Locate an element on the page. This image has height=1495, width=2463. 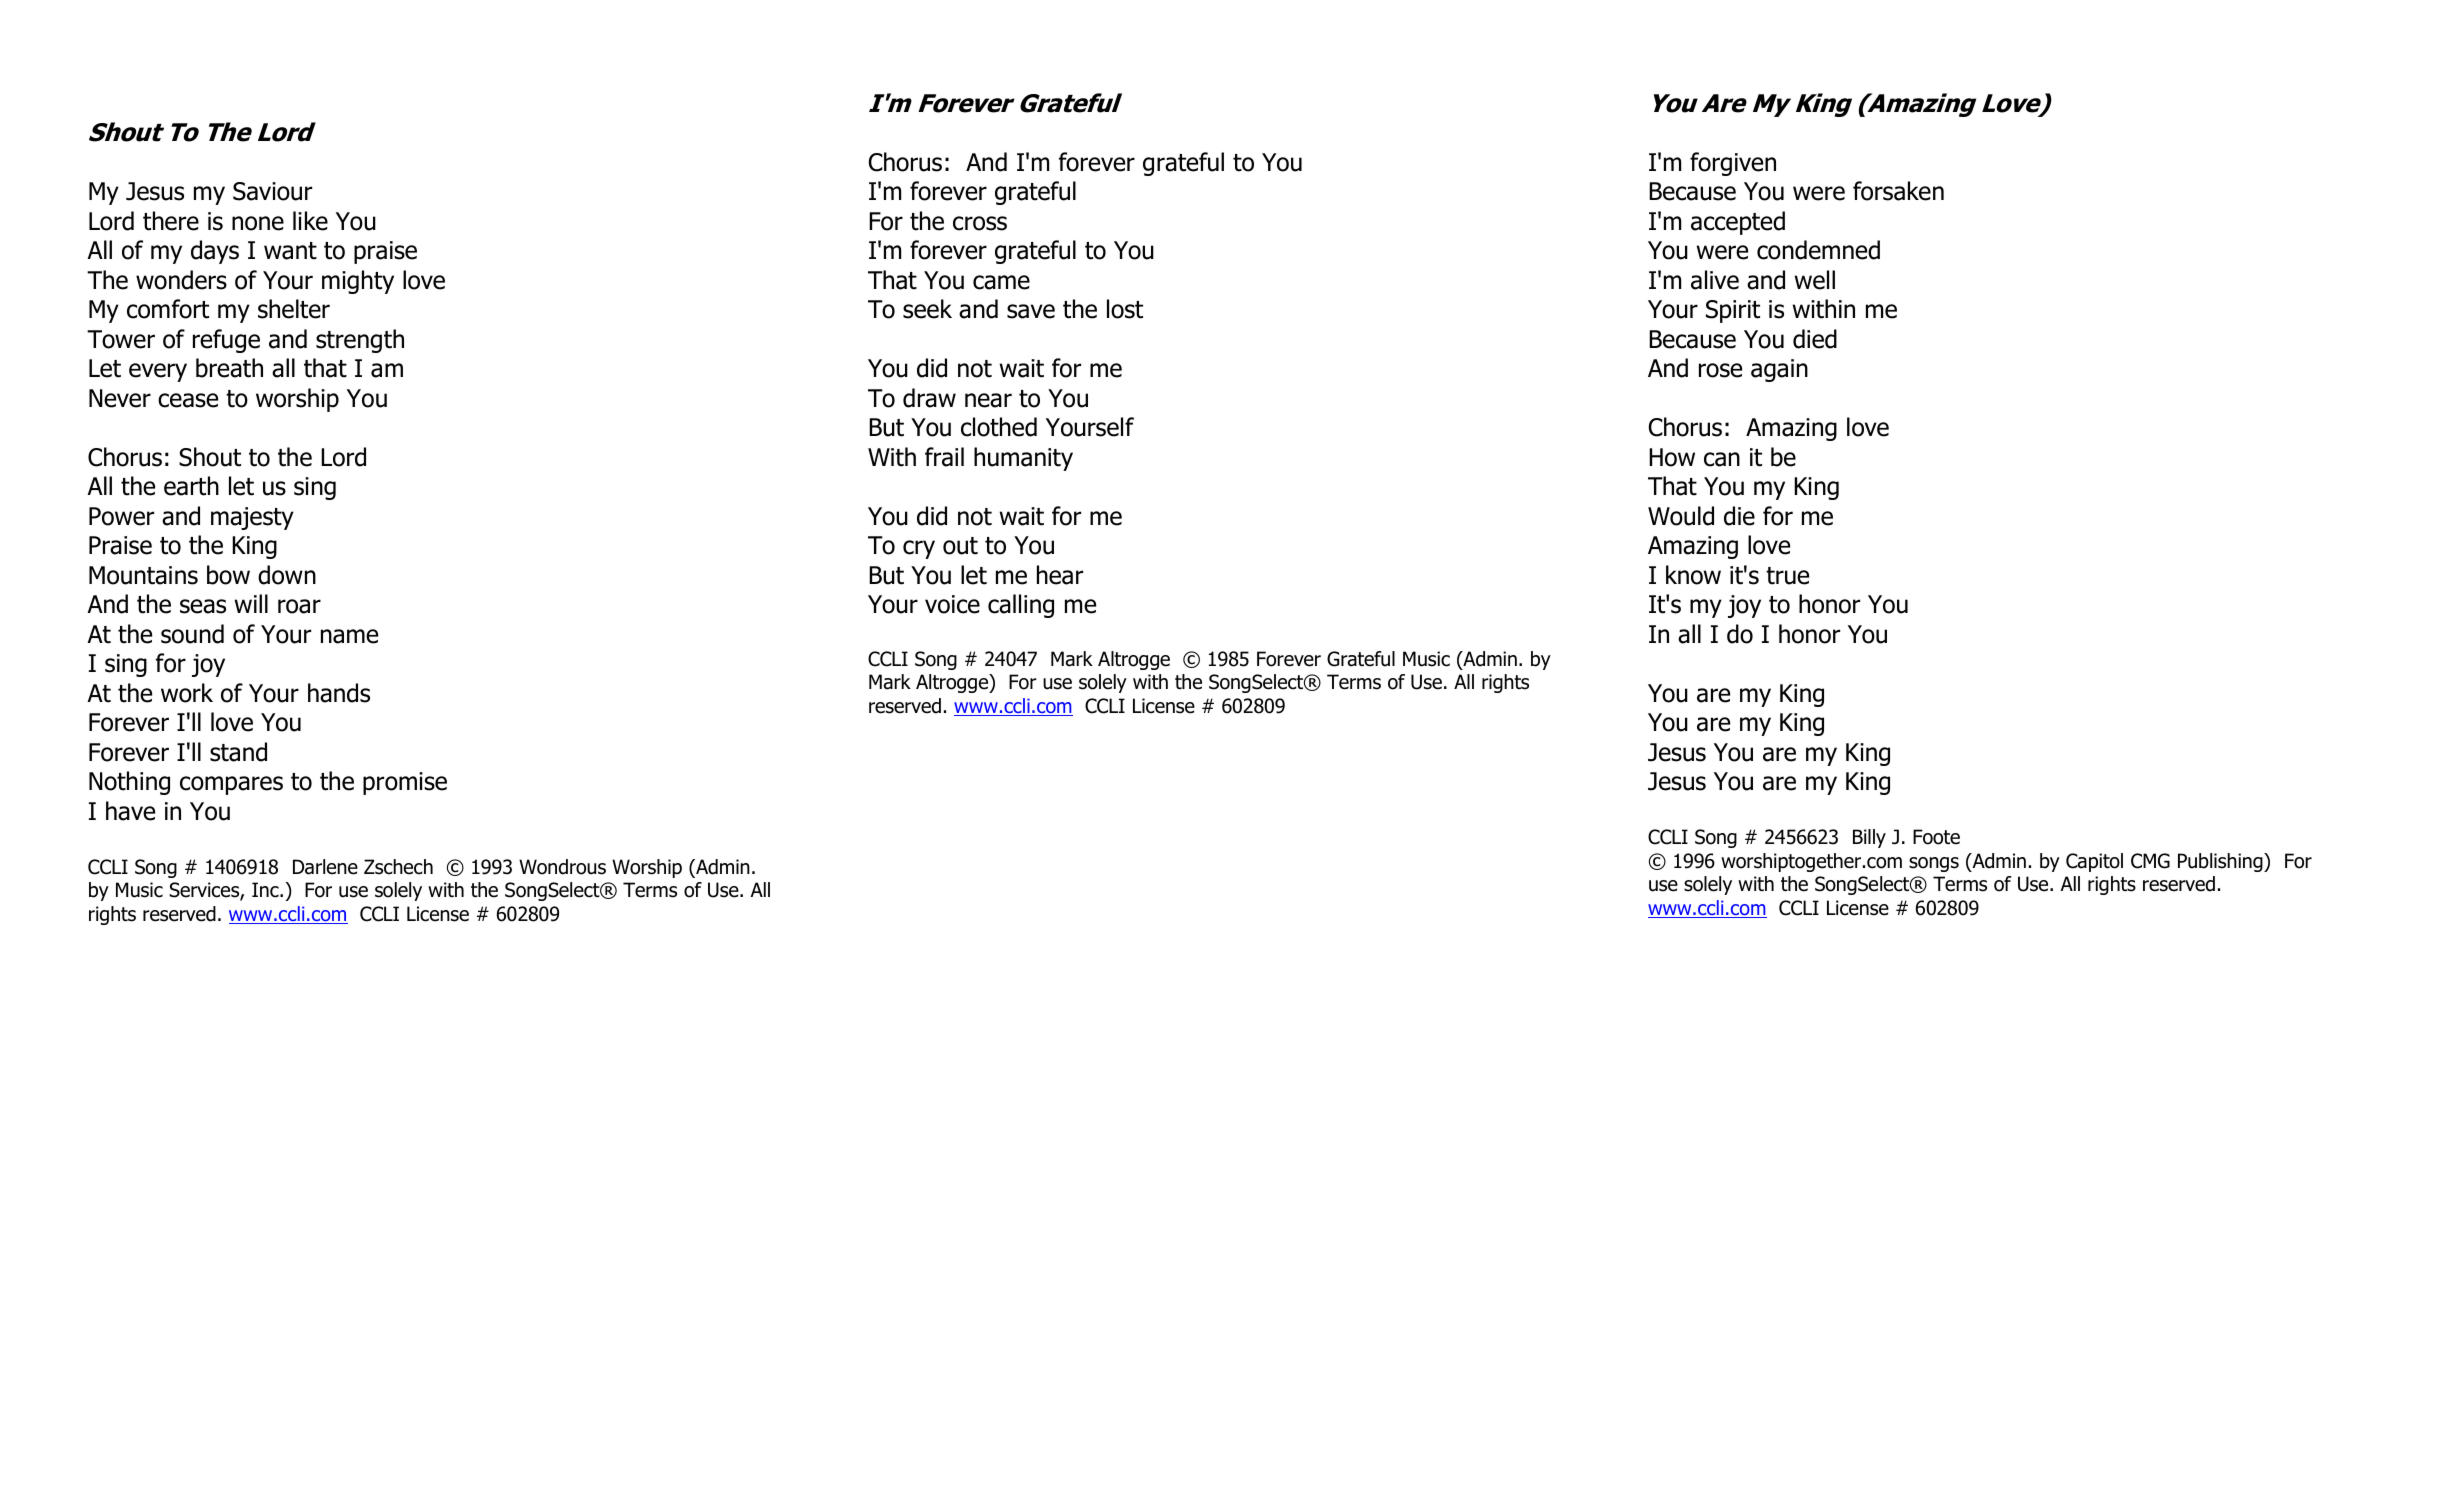
Would is located at coordinates (1681, 516).
